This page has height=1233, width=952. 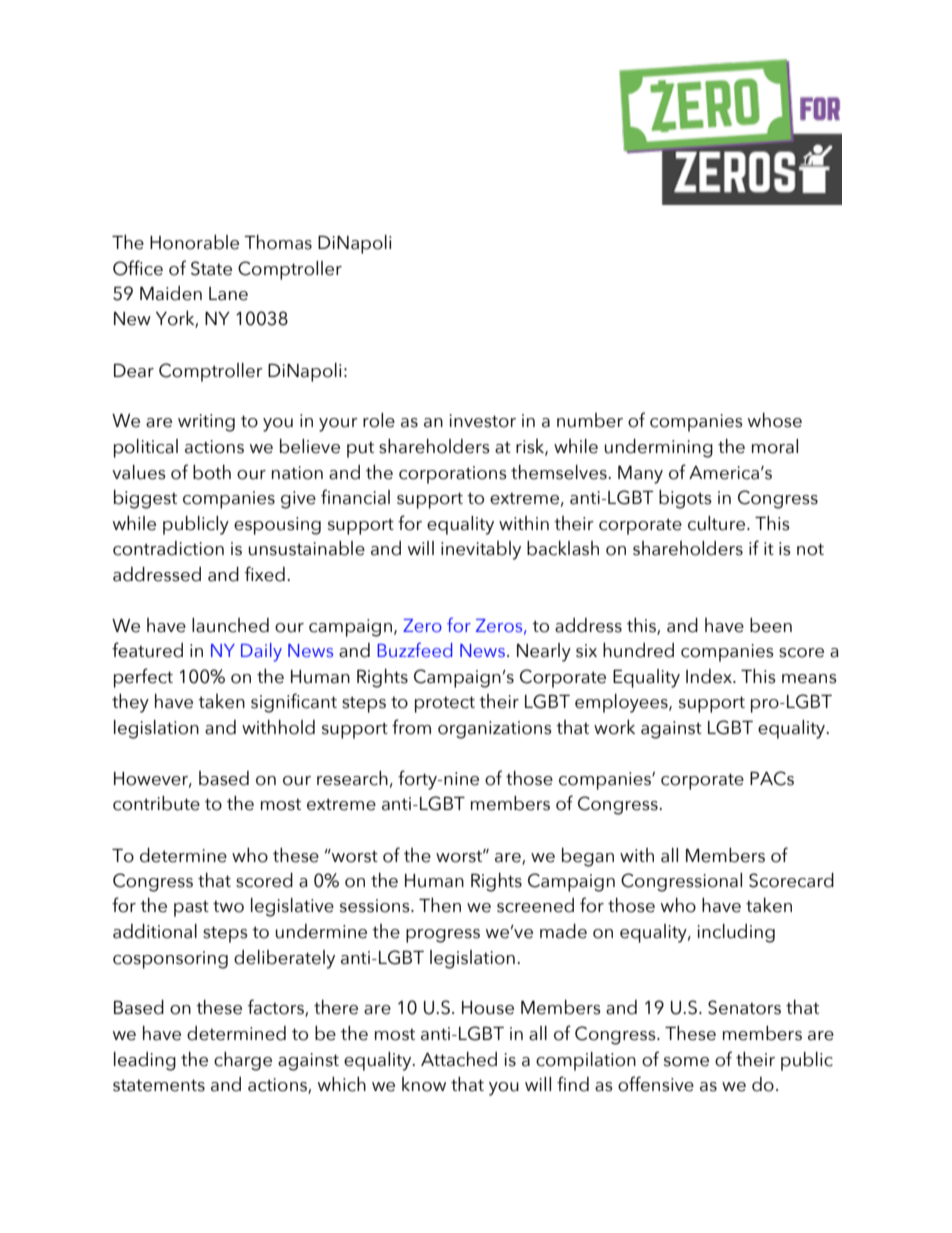 What do you see at coordinates (495, 730) in the page?
I see `organizations` at bounding box center [495, 730].
